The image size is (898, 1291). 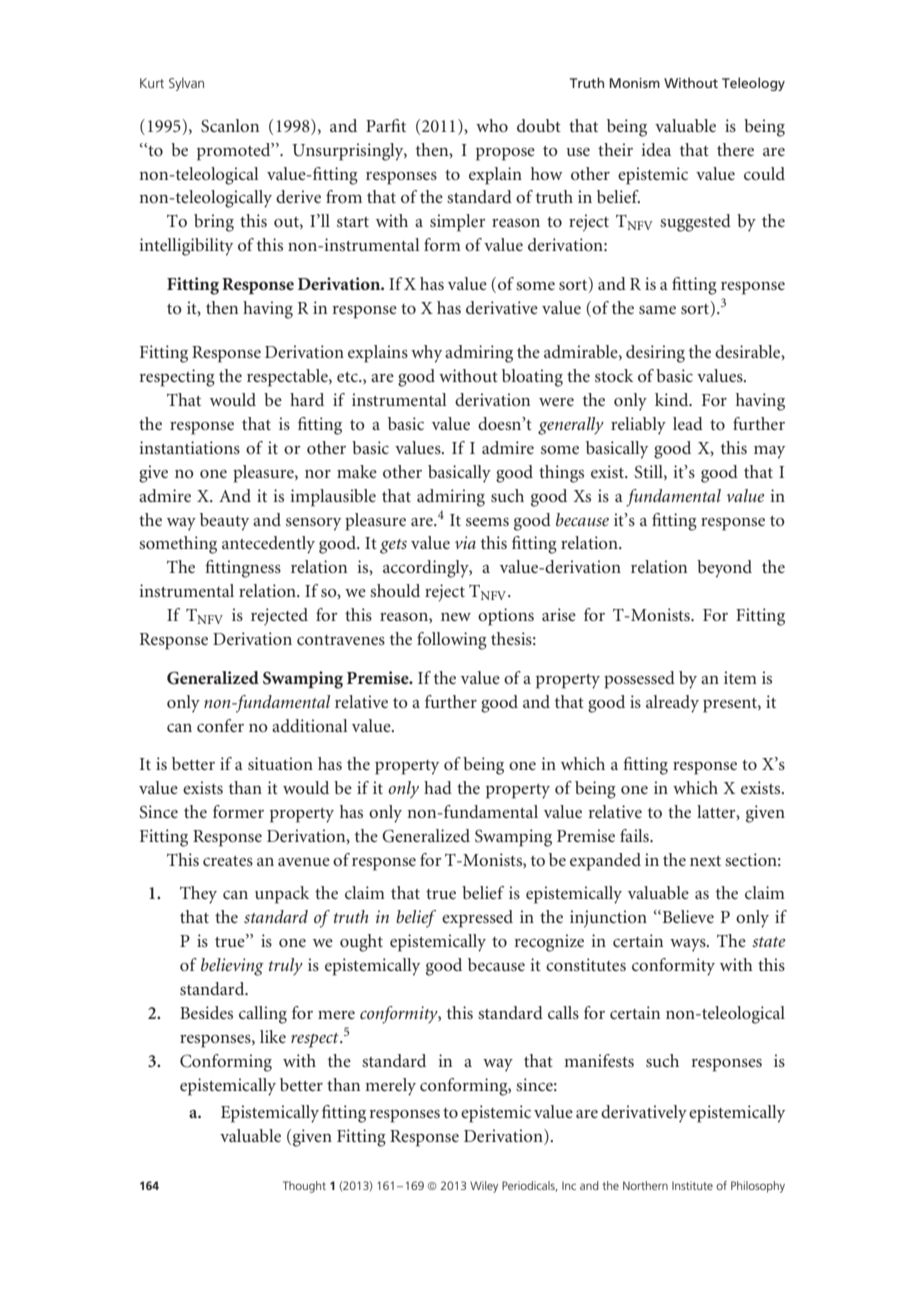 What do you see at coordinates (740, 677) in the screenshot?
I see `item` at bounding box center [740, 677].
